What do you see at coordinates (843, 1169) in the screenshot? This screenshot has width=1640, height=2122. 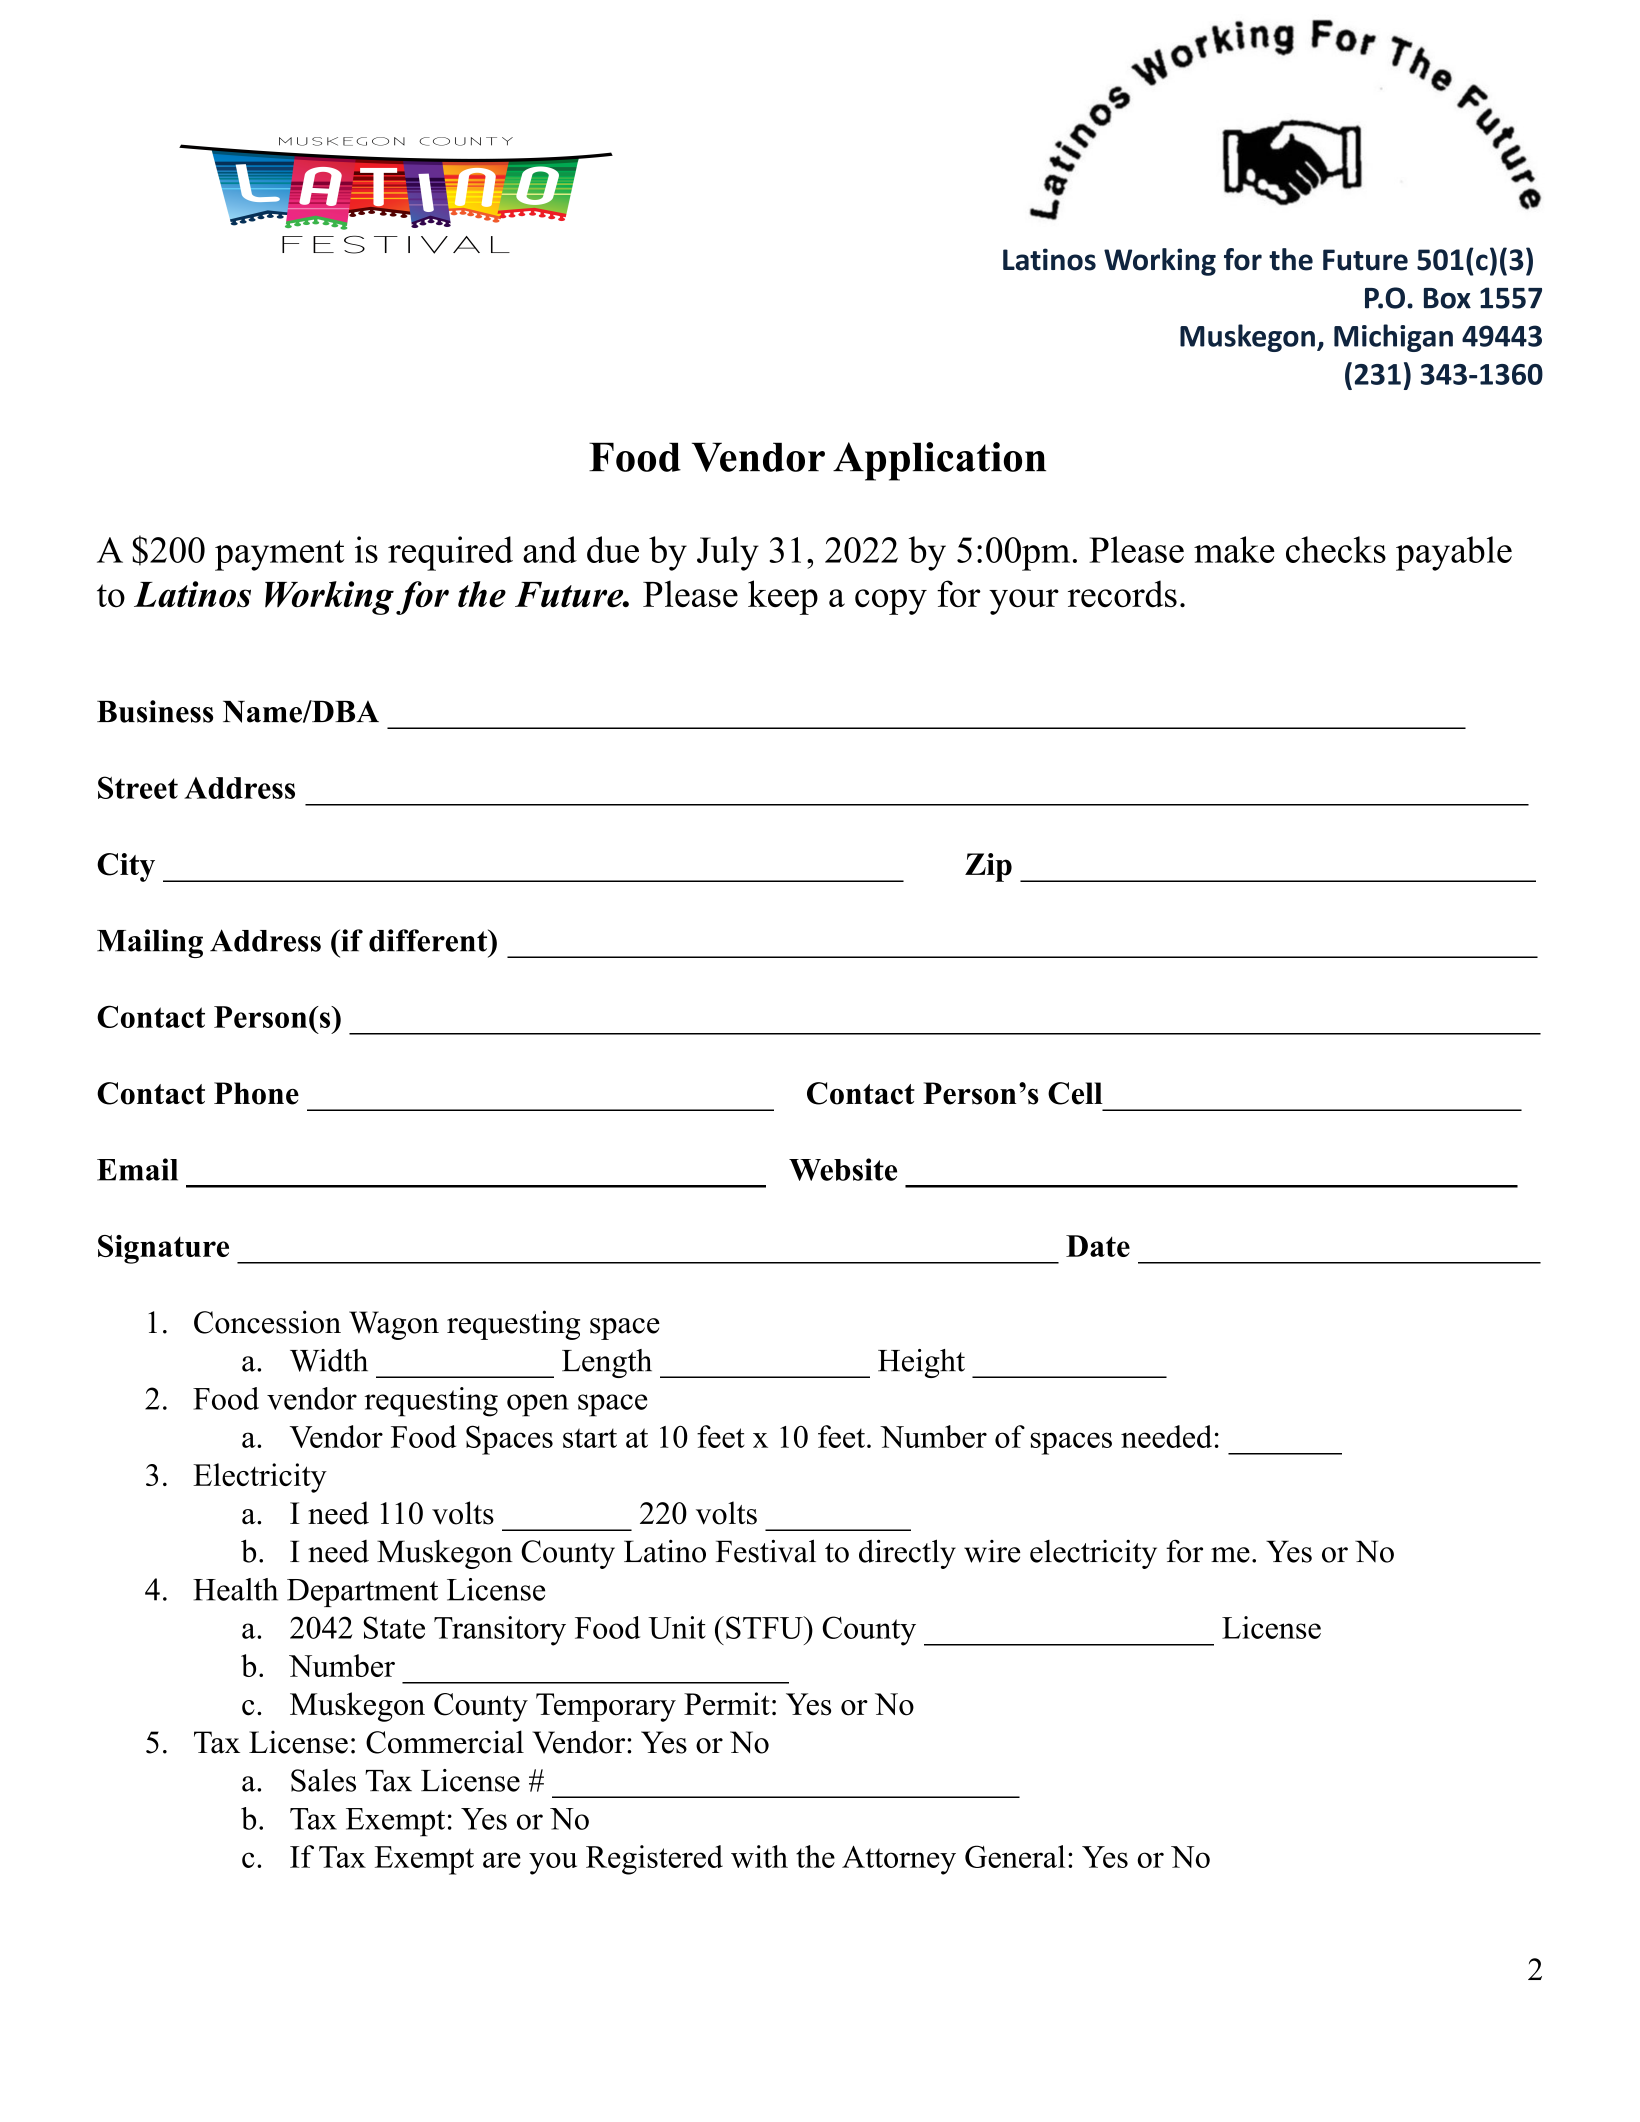 I see `Website` at bounding box center [843, 1169].
